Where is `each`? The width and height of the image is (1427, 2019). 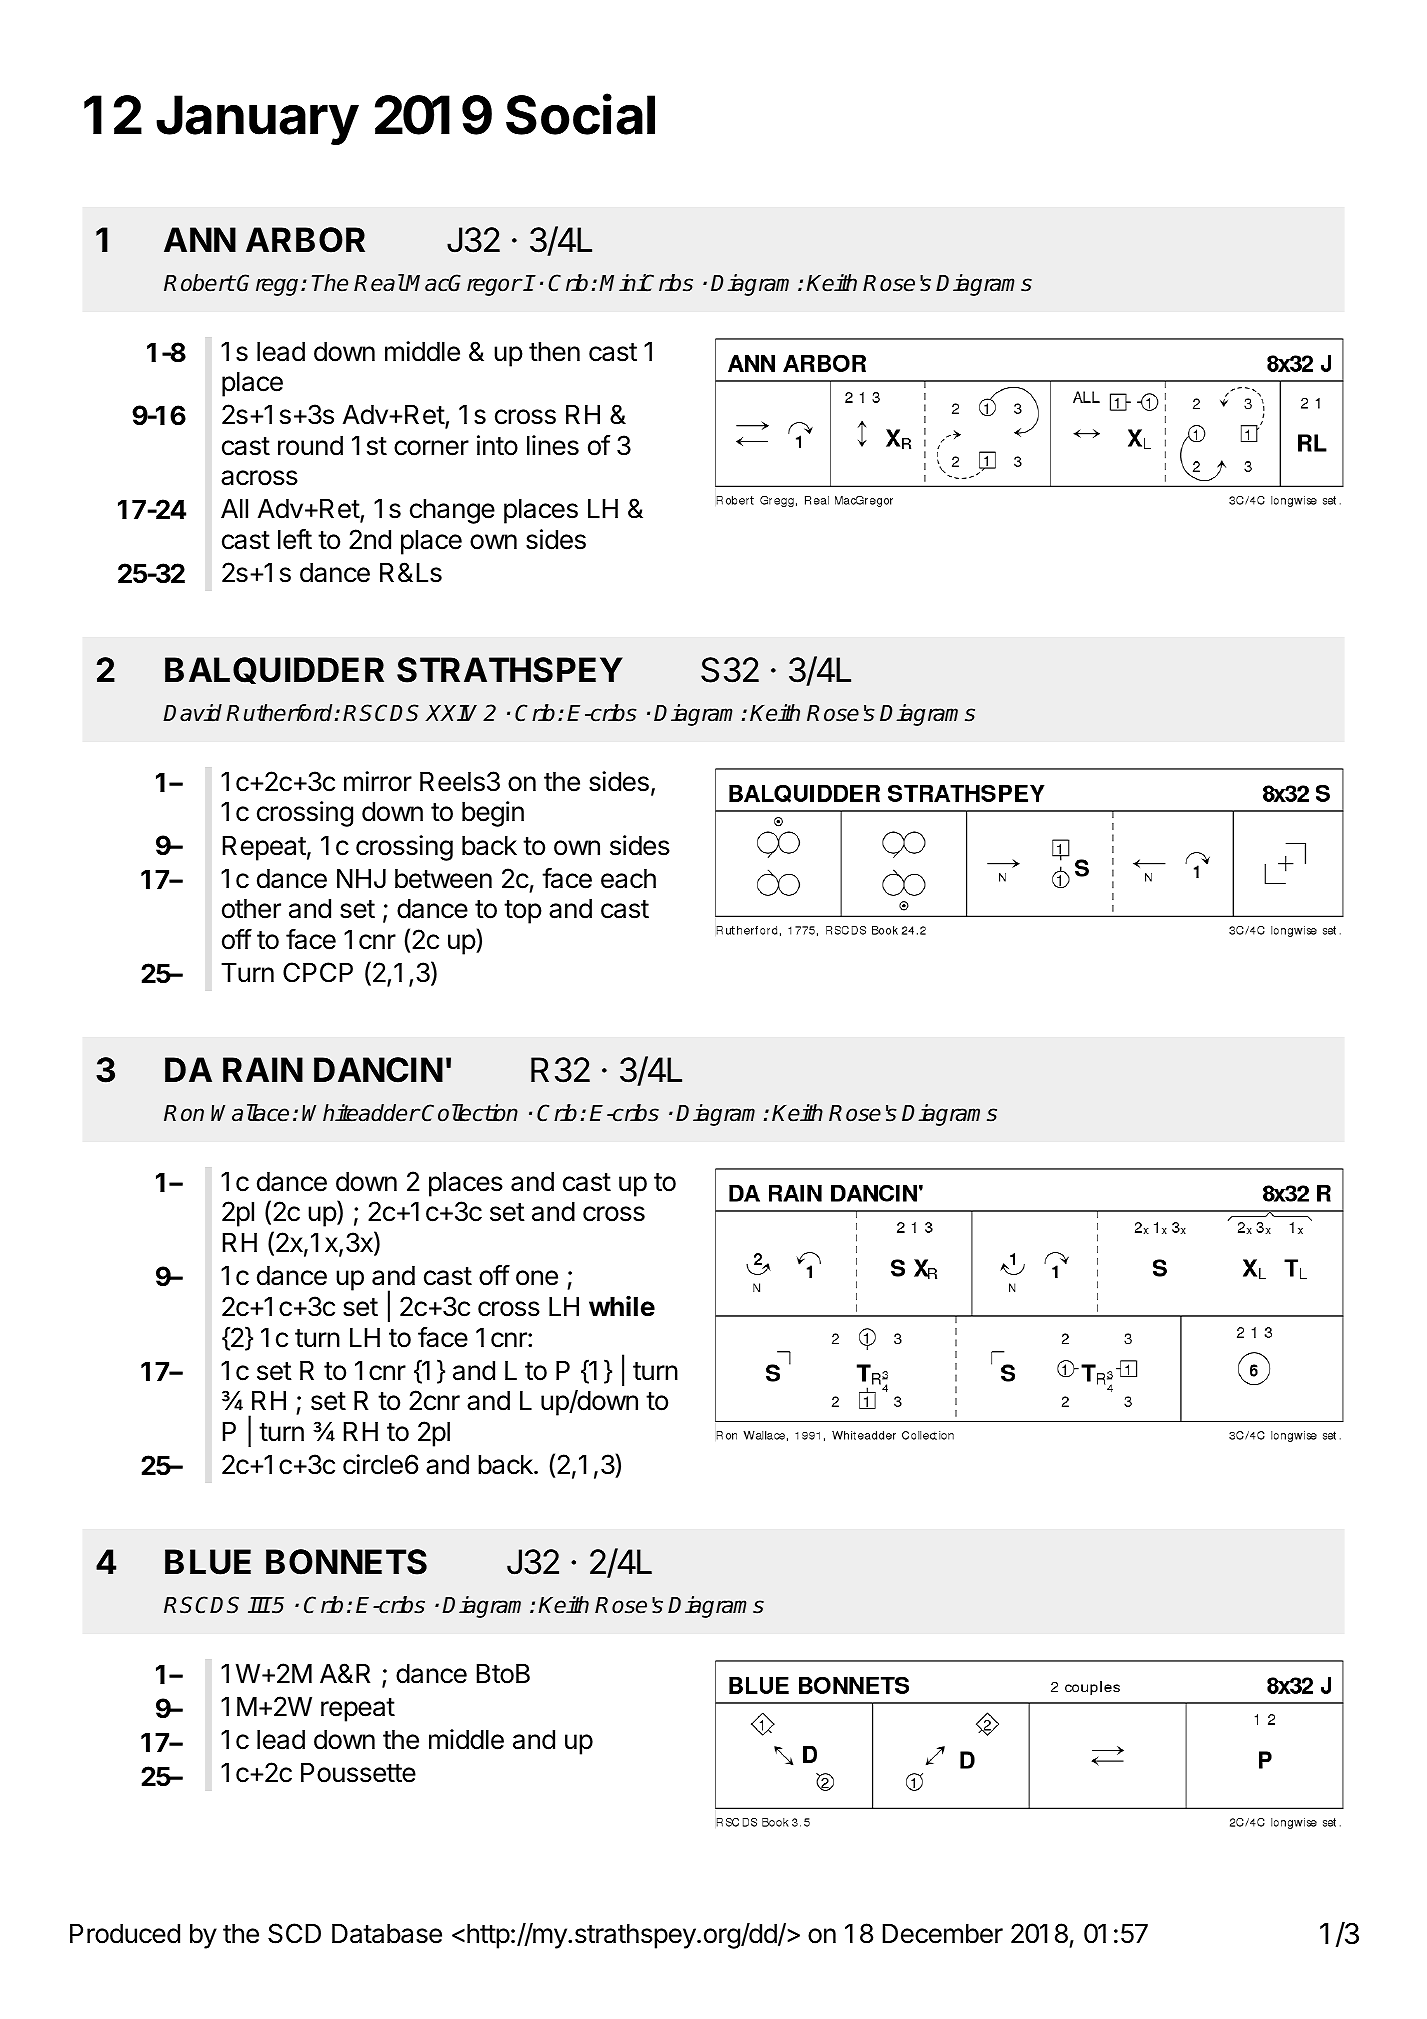
each is located at coordinates (628, 879).
